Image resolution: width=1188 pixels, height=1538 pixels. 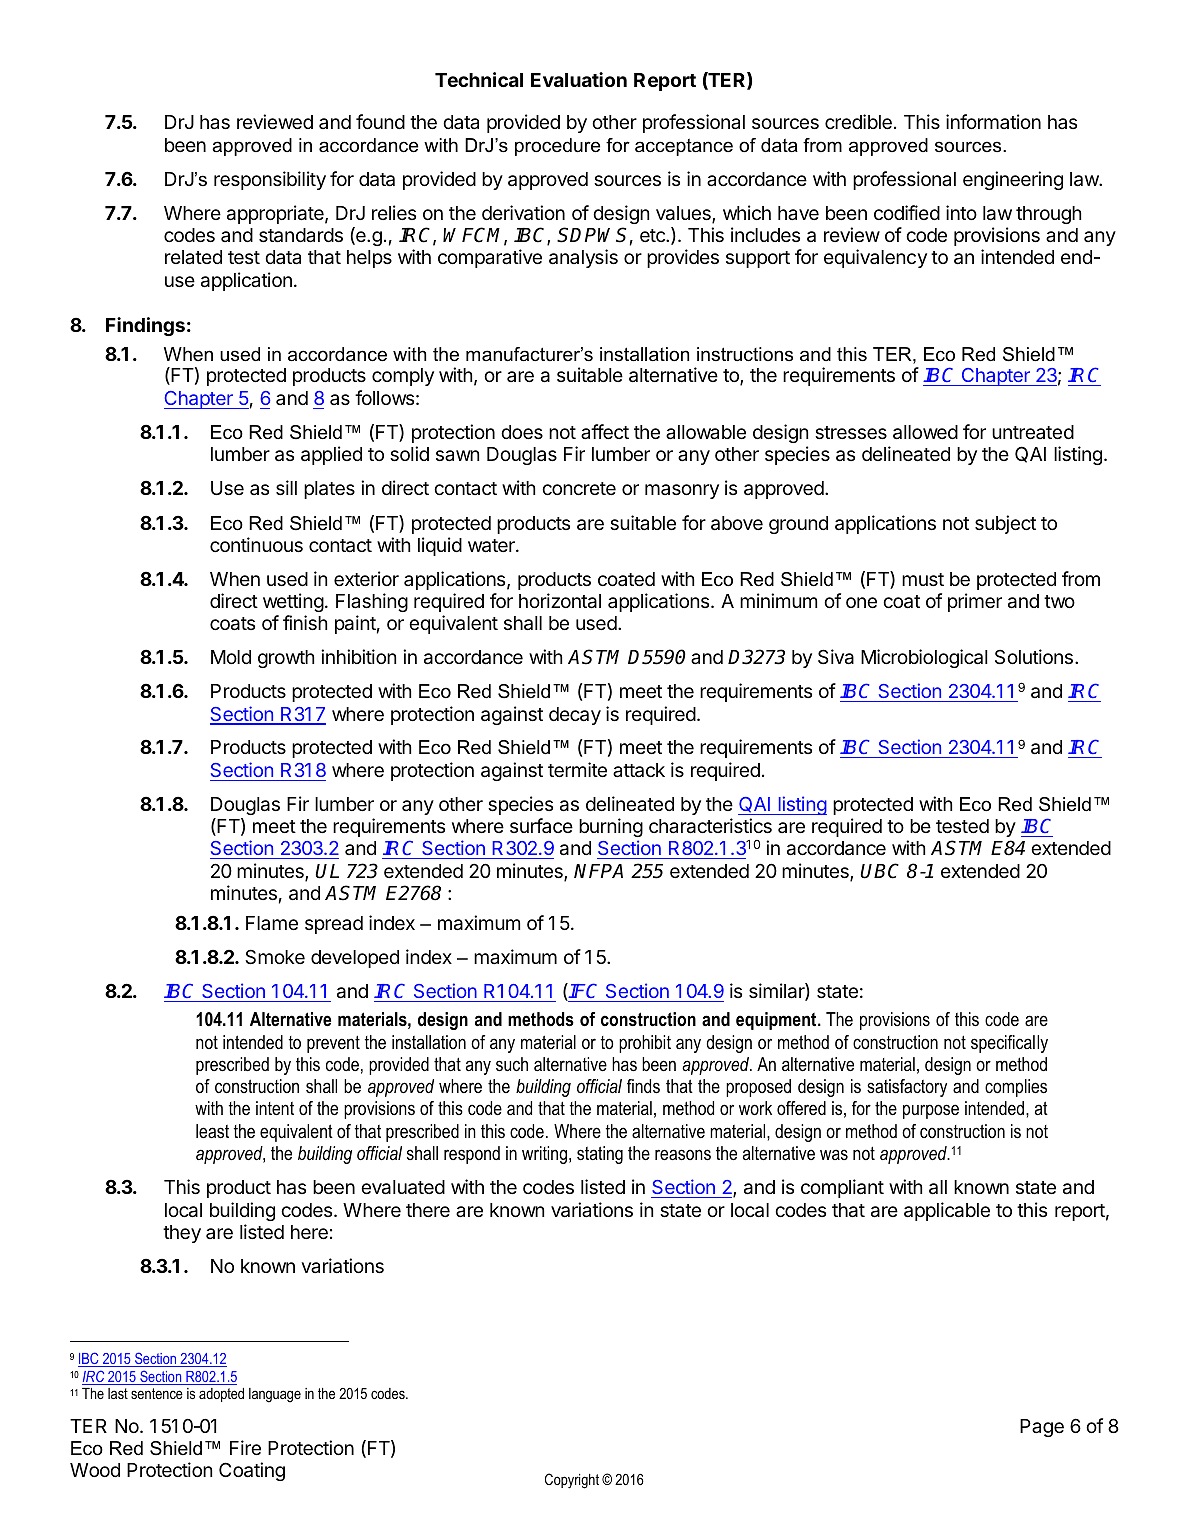 What do you see at coordinates (245, 1447) in the screenshot?
I see `Fire` at bounding box center [245, 1447].
